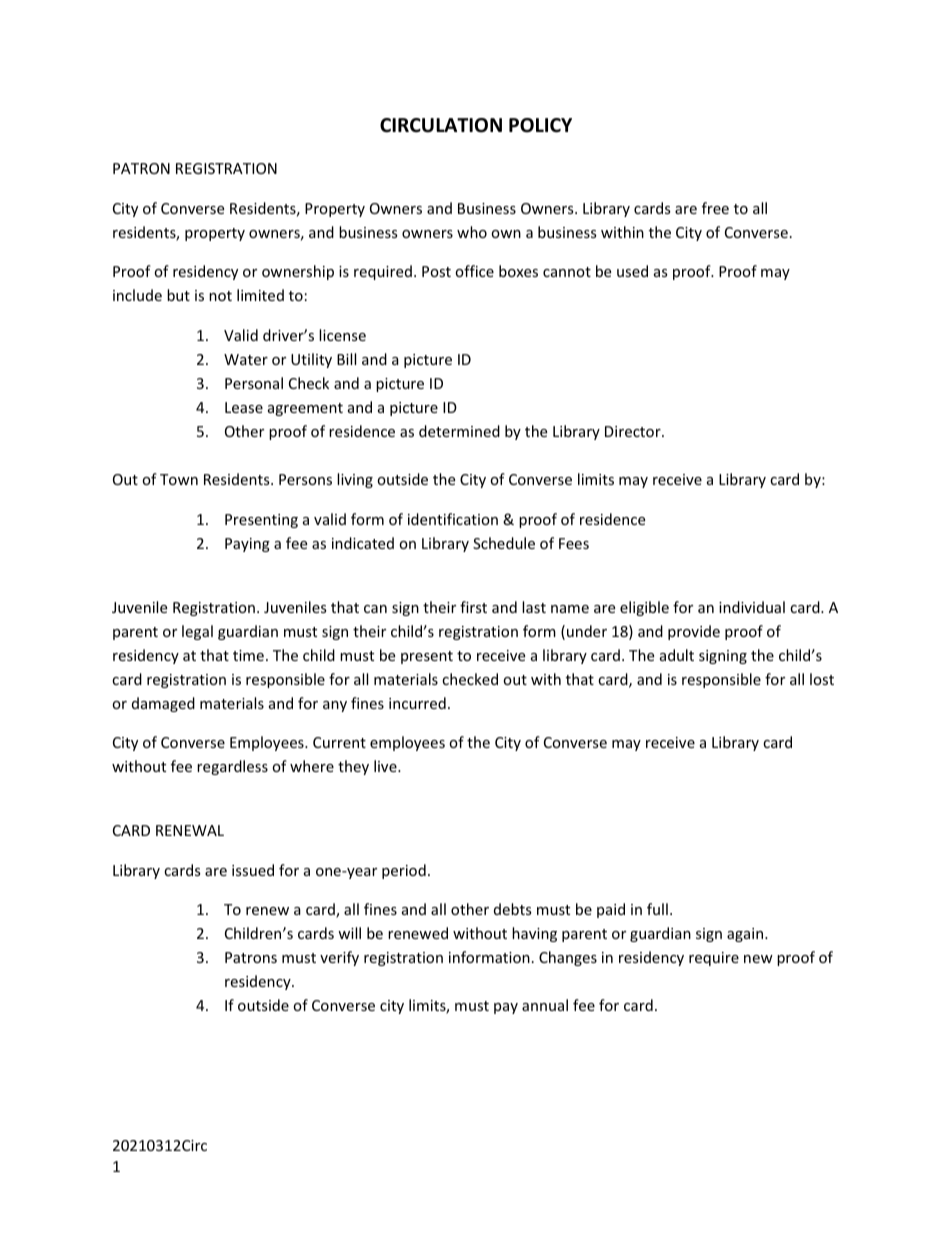 The image size is (952, 1233). What do you see at coordinates (752, 607) in the screenshot?
I see `individual` at bounding box center [752, 607].
